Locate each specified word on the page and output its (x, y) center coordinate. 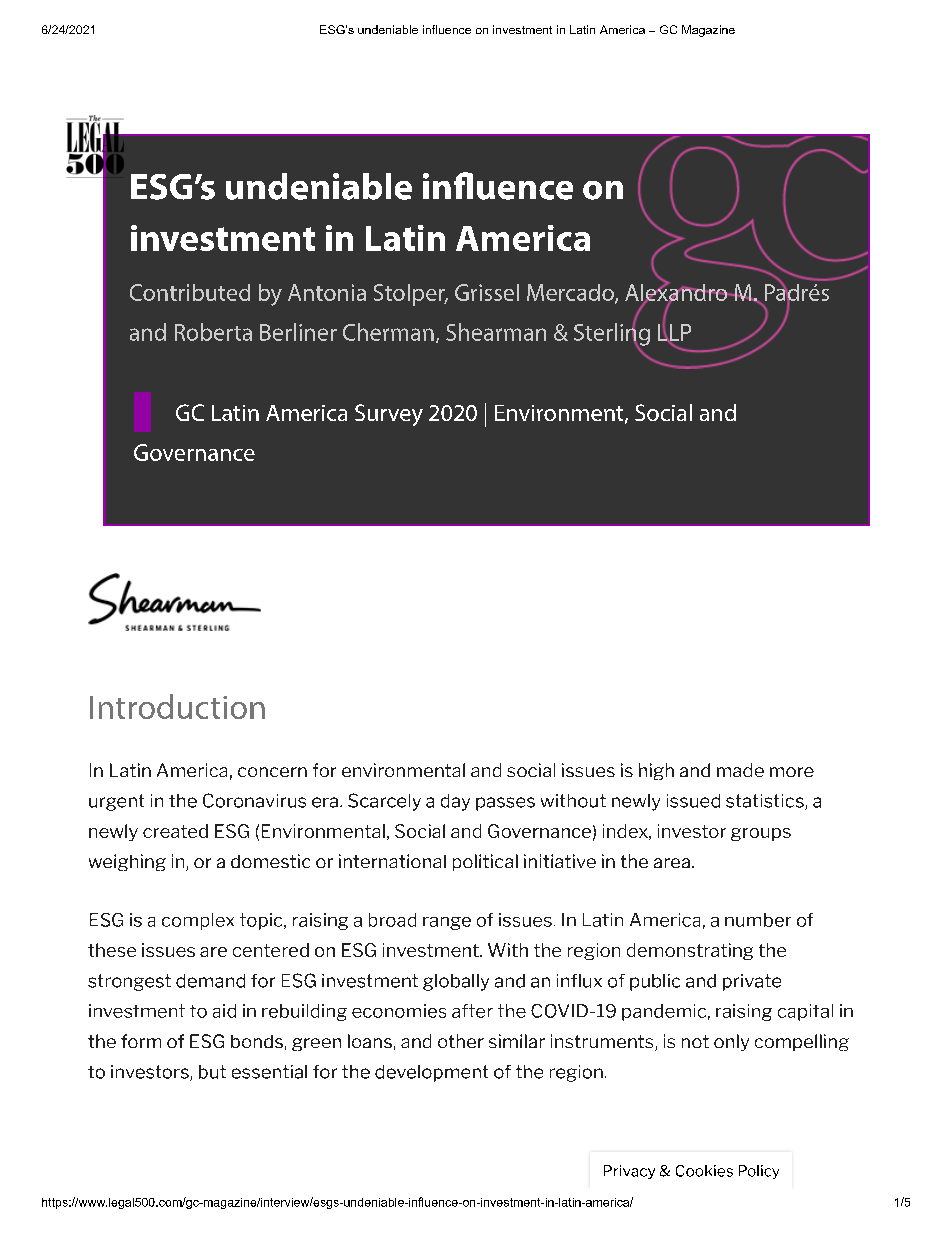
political (485, 862)
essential (269, 1072)
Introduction (177, 706)
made (740, 770)
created (175, 831)
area (672, 863)
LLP (674, 332)
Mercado (571, 294)
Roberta (213, 332)
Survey (389, 415)
